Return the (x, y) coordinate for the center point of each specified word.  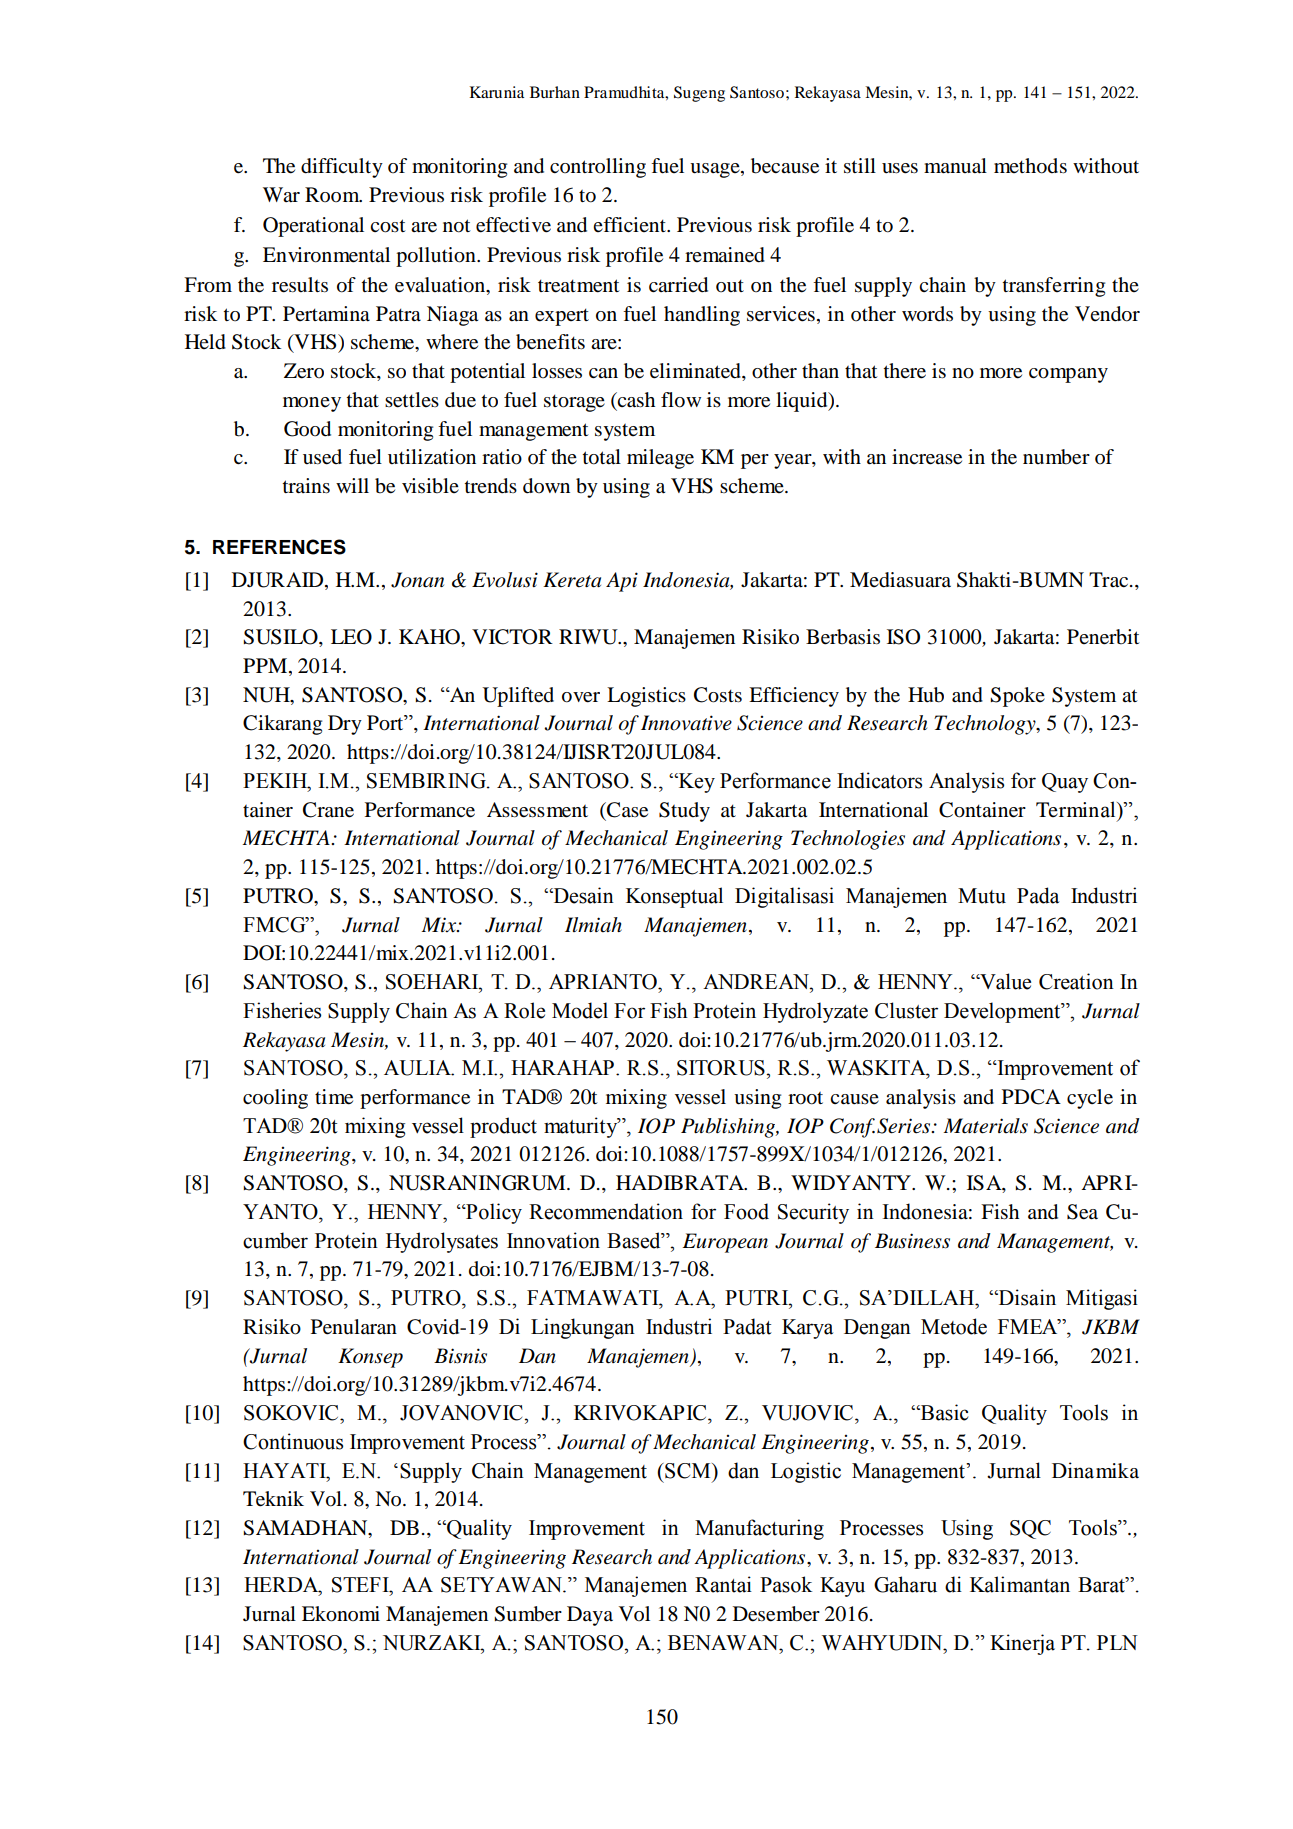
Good (307, 429)
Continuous (293, 1441)
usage (716, 170)
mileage (660, 459)
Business (912, 1241)
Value (1004, 981)
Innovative (686, 723)
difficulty (342, 168)
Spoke (1017, 697)
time (334, 1097)
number (1056, 457)
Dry (345, 725)
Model (580, 1010)
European (725, 1243)
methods (1030, 166)
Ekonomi (341, 1614)
